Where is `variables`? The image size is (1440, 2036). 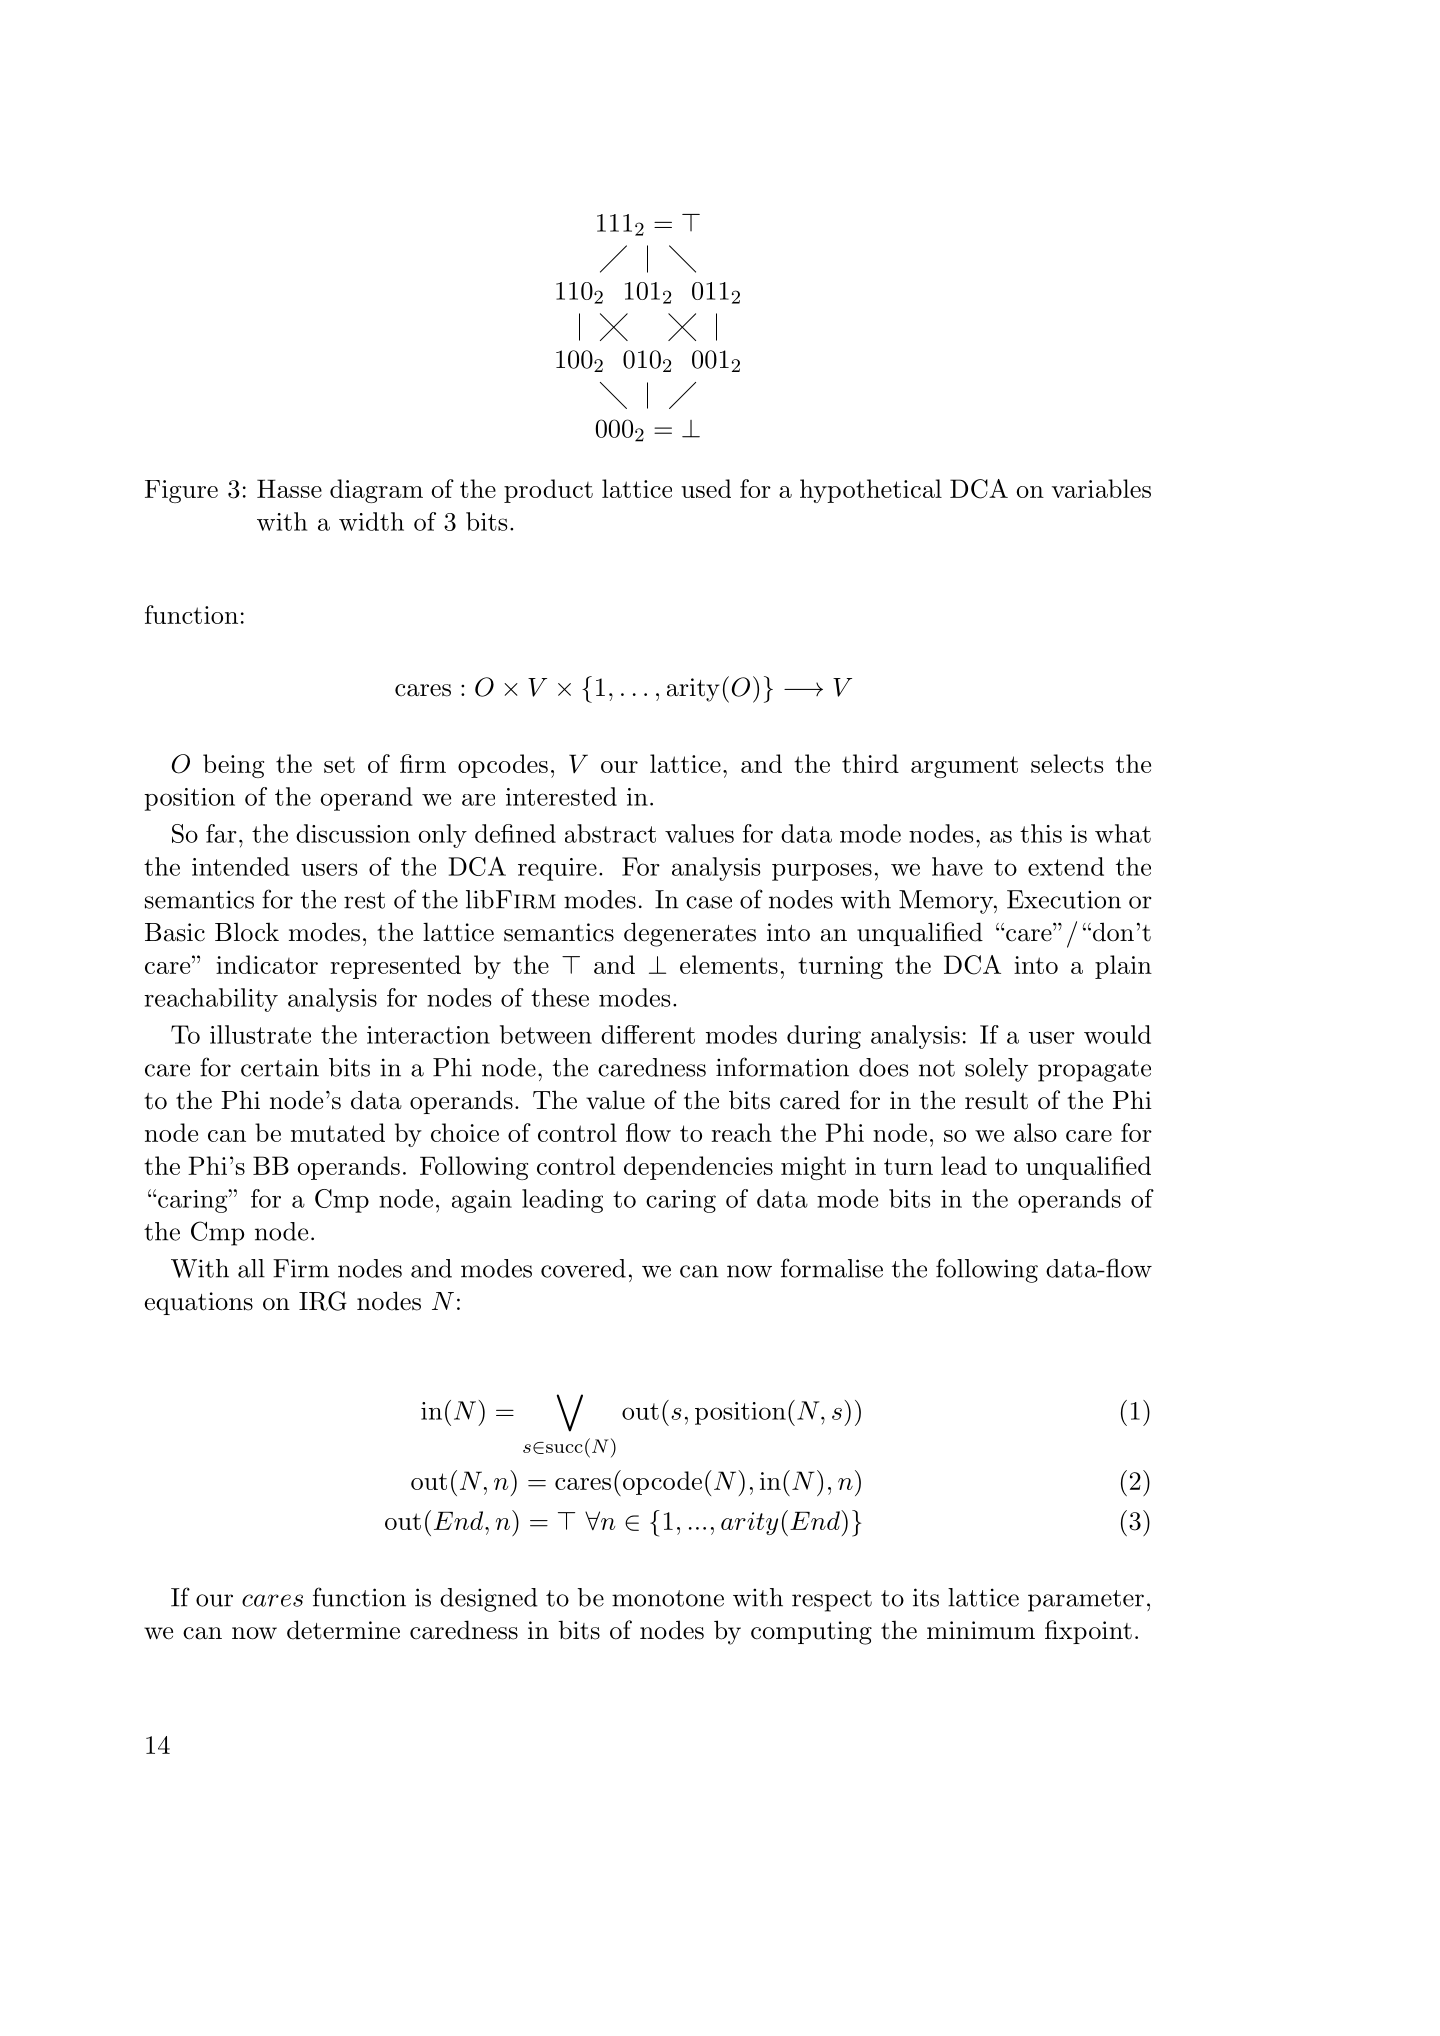 variables is located at coordinates (1101, 488).
